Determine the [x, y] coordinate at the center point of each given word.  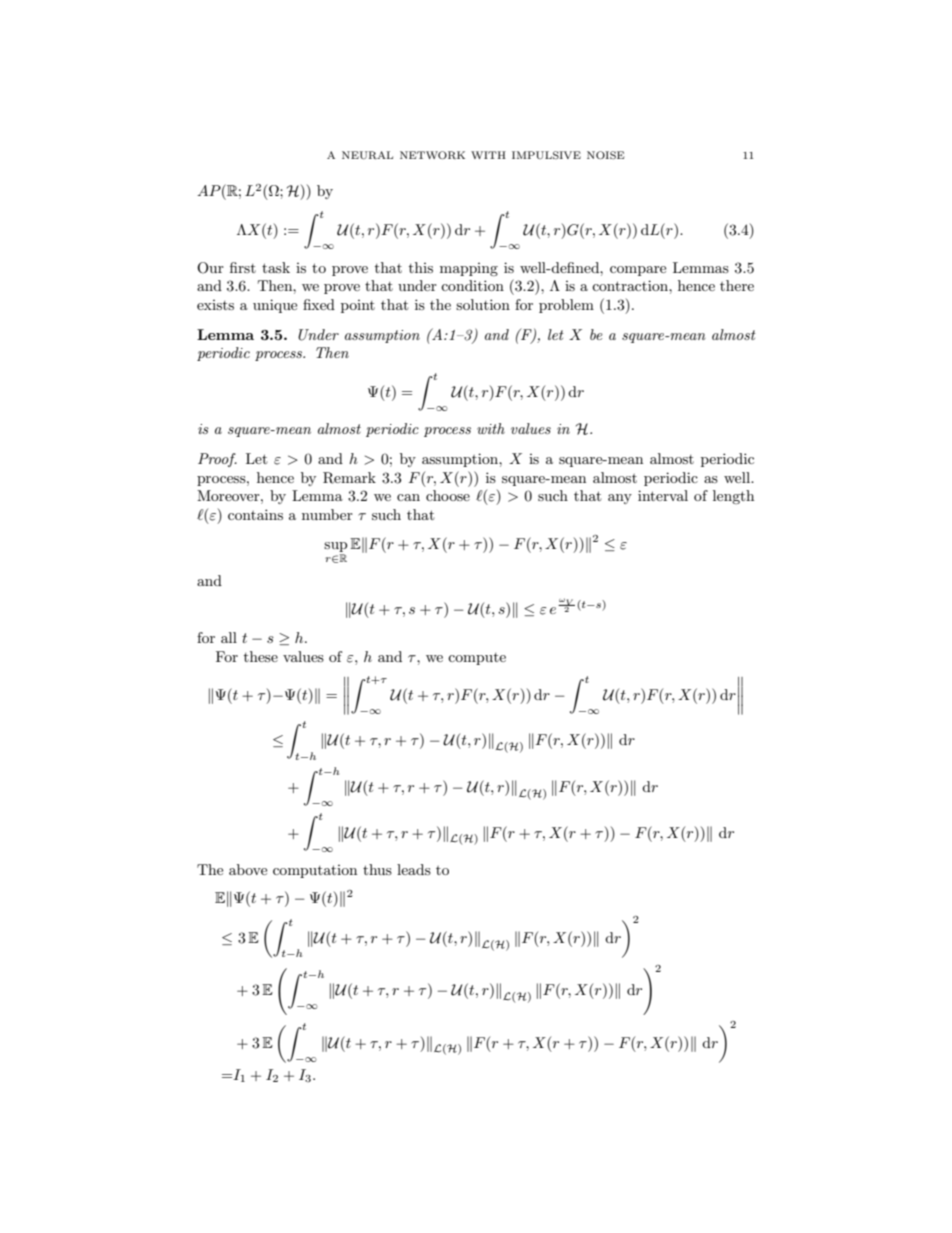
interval [663, 495]
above [248, 869]
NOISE [605, 155]
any [620, 499]
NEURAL [367, 155]
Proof [217, 460]
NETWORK [432, 155]
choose [448, 495]
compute [477, 659]
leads [414, 869]
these [261, 656]
